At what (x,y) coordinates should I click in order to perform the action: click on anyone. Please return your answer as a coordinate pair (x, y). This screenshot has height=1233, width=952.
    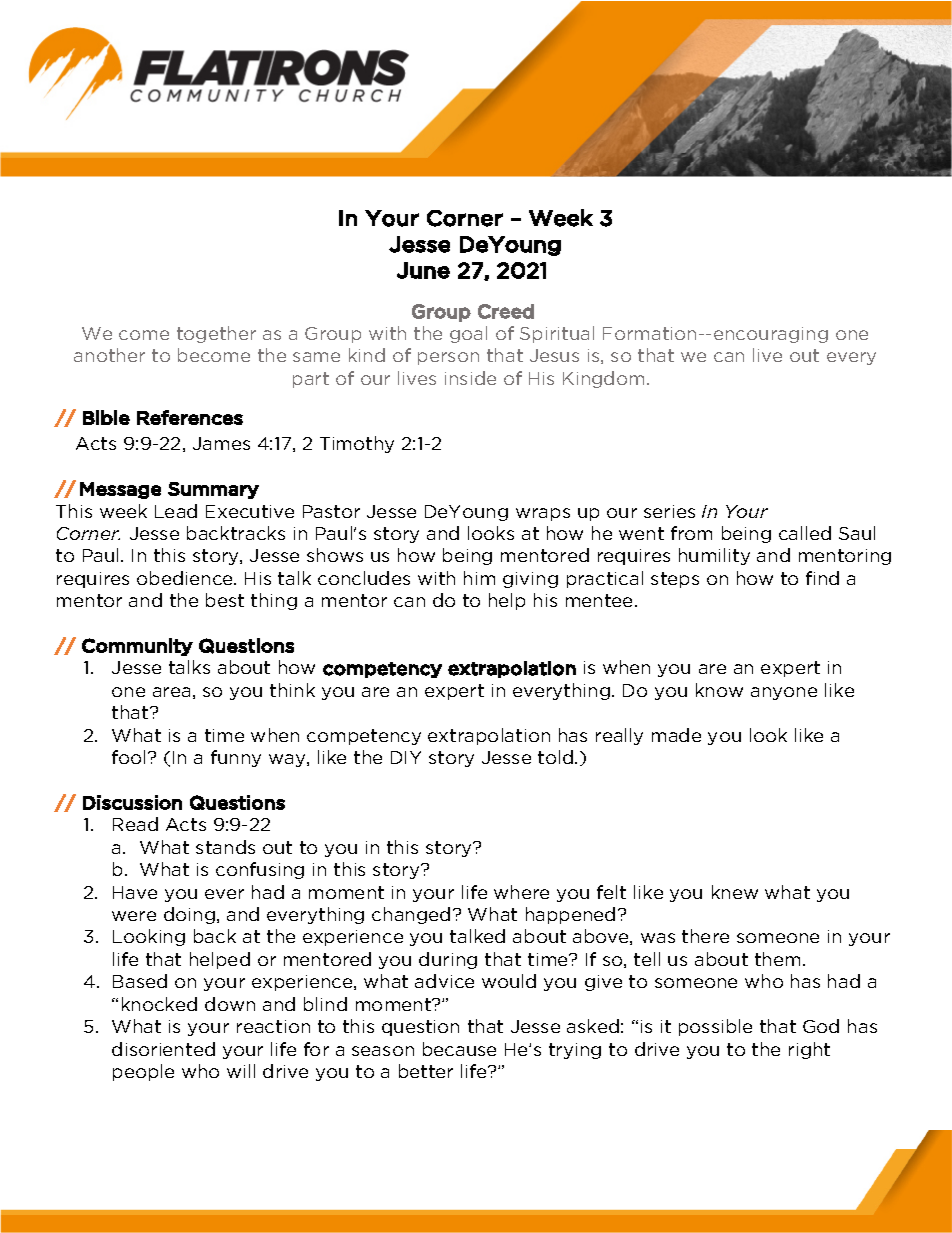
    Looking at the image, I should click on (784, 693).
